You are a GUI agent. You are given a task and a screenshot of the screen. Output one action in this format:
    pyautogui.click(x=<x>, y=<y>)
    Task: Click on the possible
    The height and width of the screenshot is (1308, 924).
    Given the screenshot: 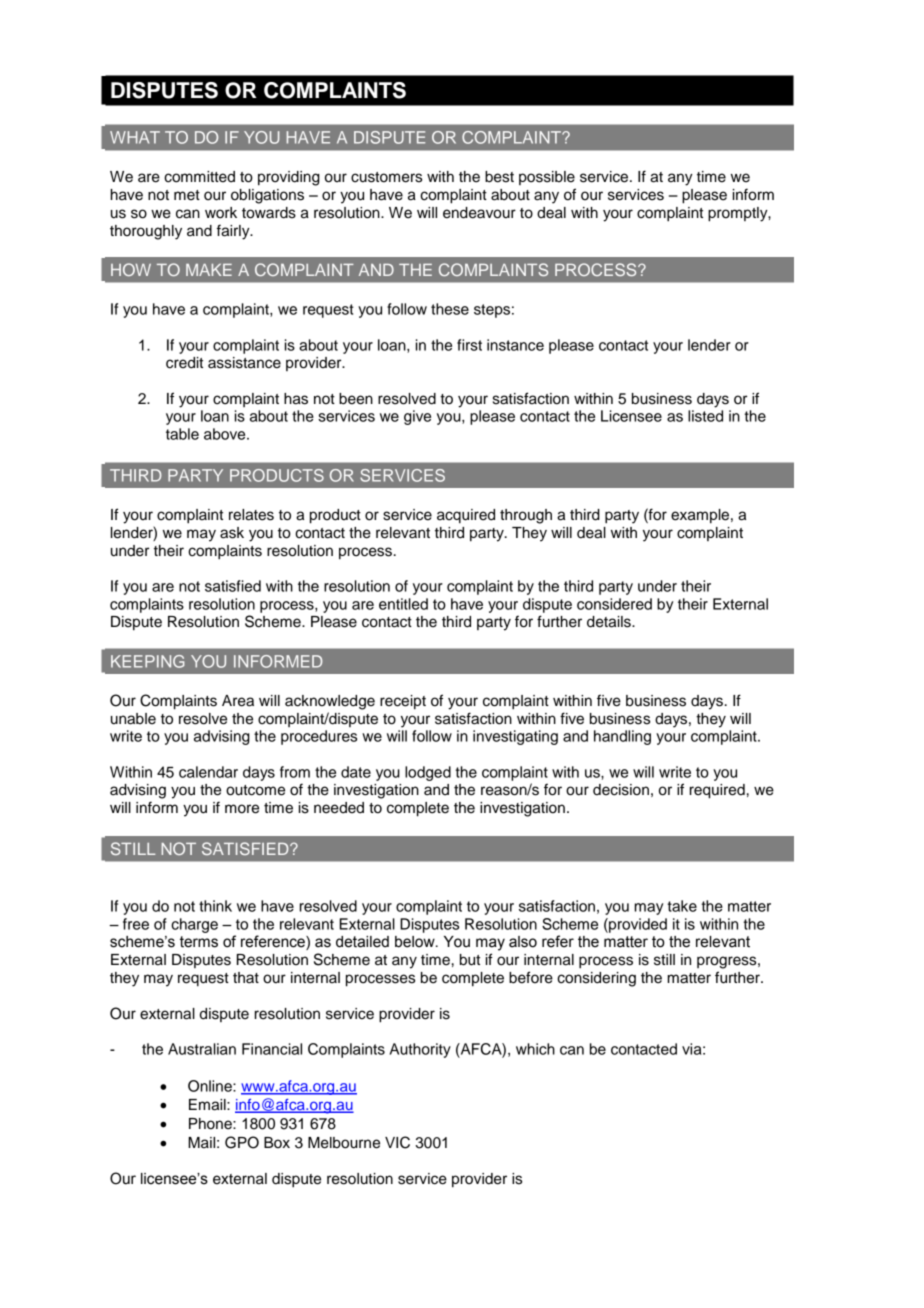 What is the action you would take?
    pyautogui.click(x=547, y=178)
